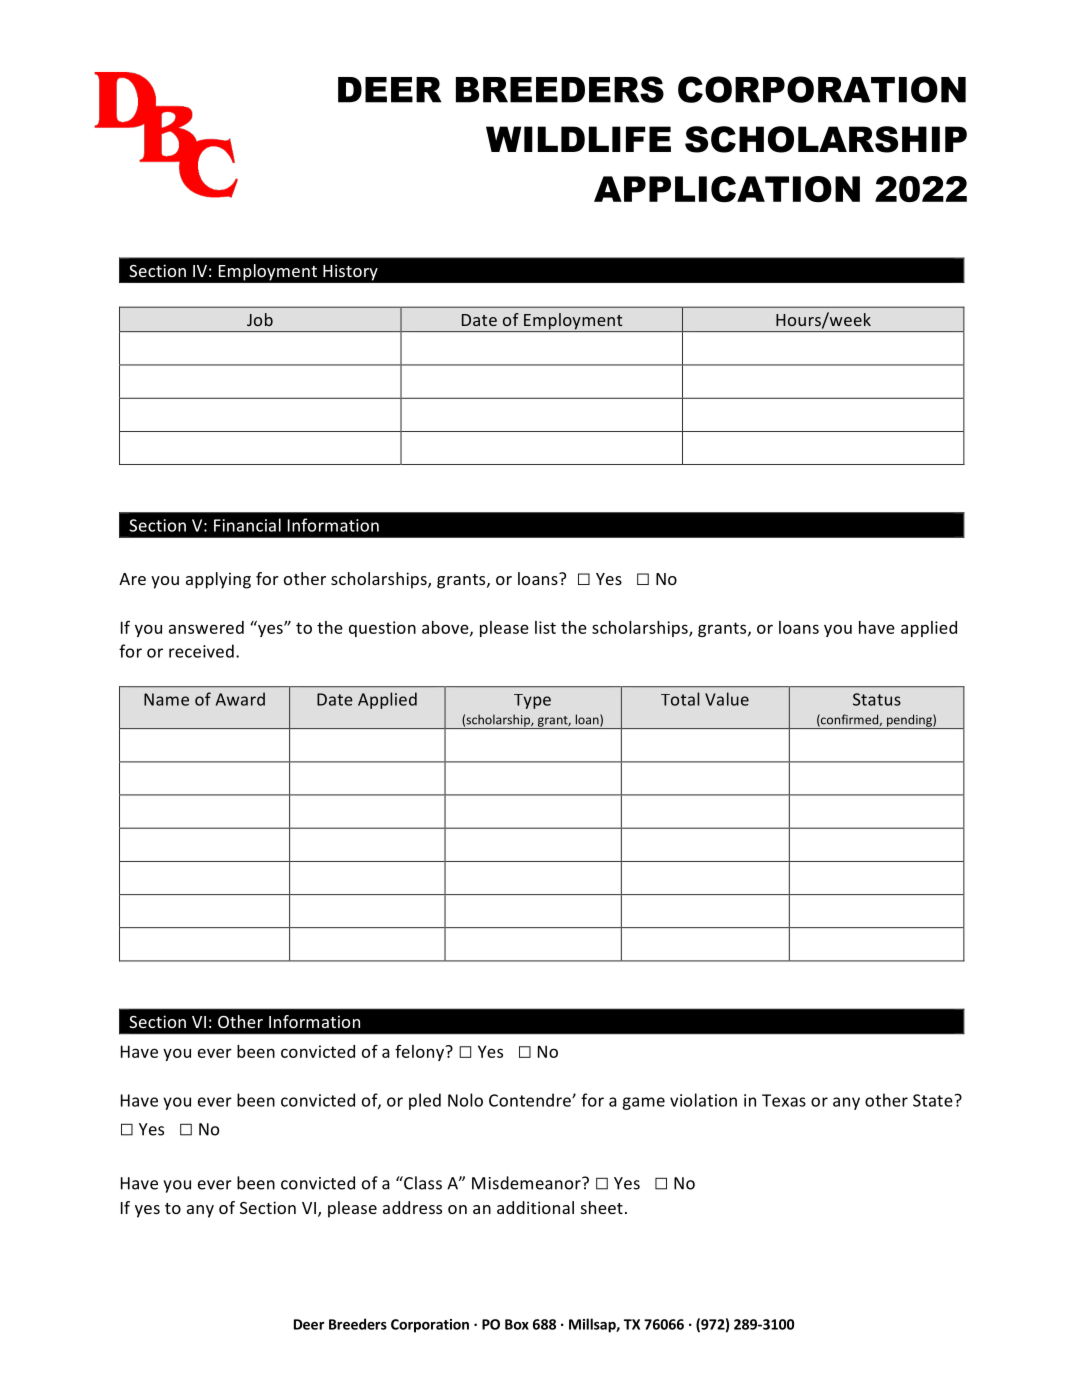  What do you see at coordinates (877, 699) in the screenshot?
I see `Status` at bounding box center [877, 699].
